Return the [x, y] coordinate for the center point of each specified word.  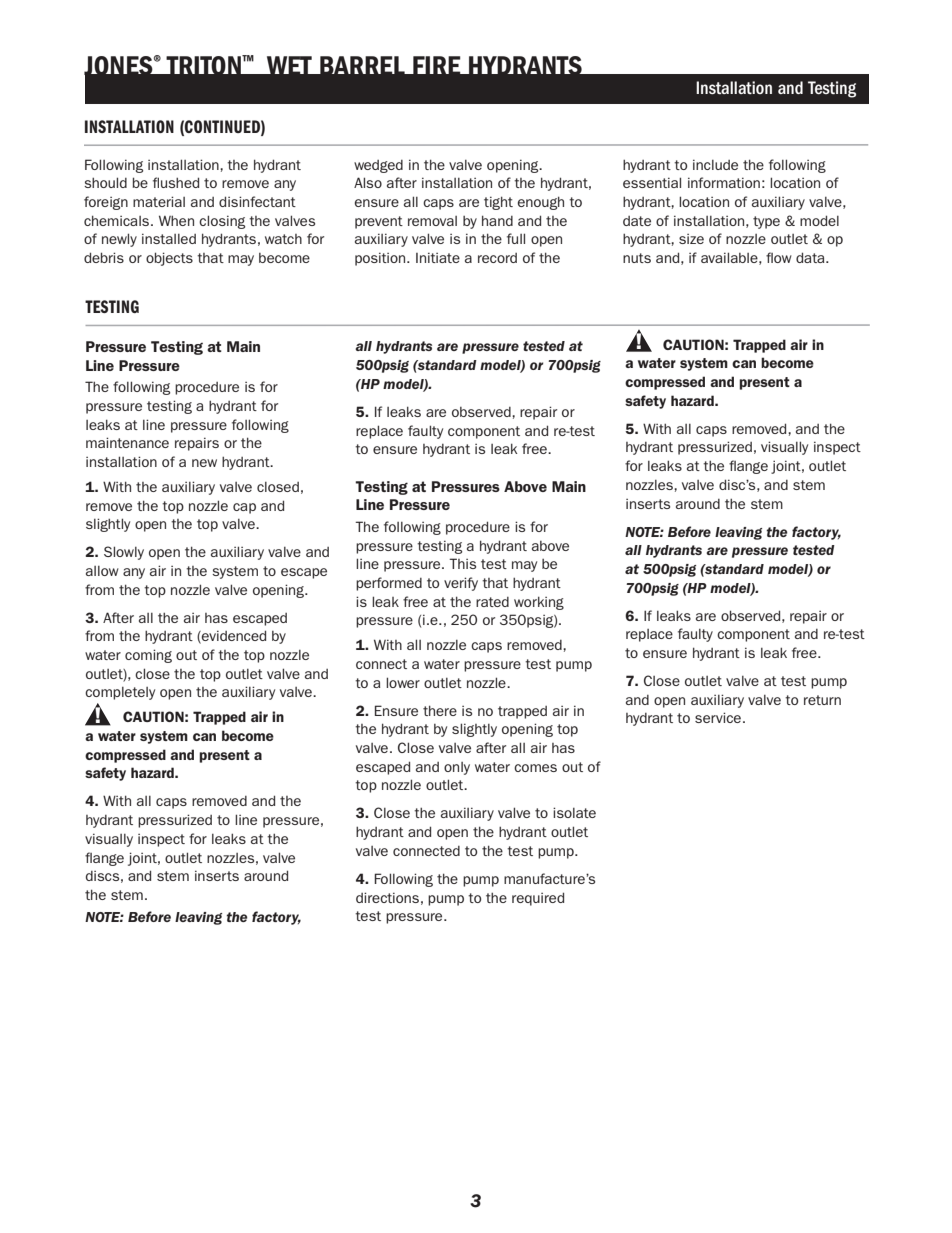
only [457, 768]
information [724, 182]
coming [148, 656]
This [462, 563]
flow [779, 257]
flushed [176, 182]
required [538, 899]
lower [403, 682]
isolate [574, 812]
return [822, 700]
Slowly [124, 553]
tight [498, 203]
